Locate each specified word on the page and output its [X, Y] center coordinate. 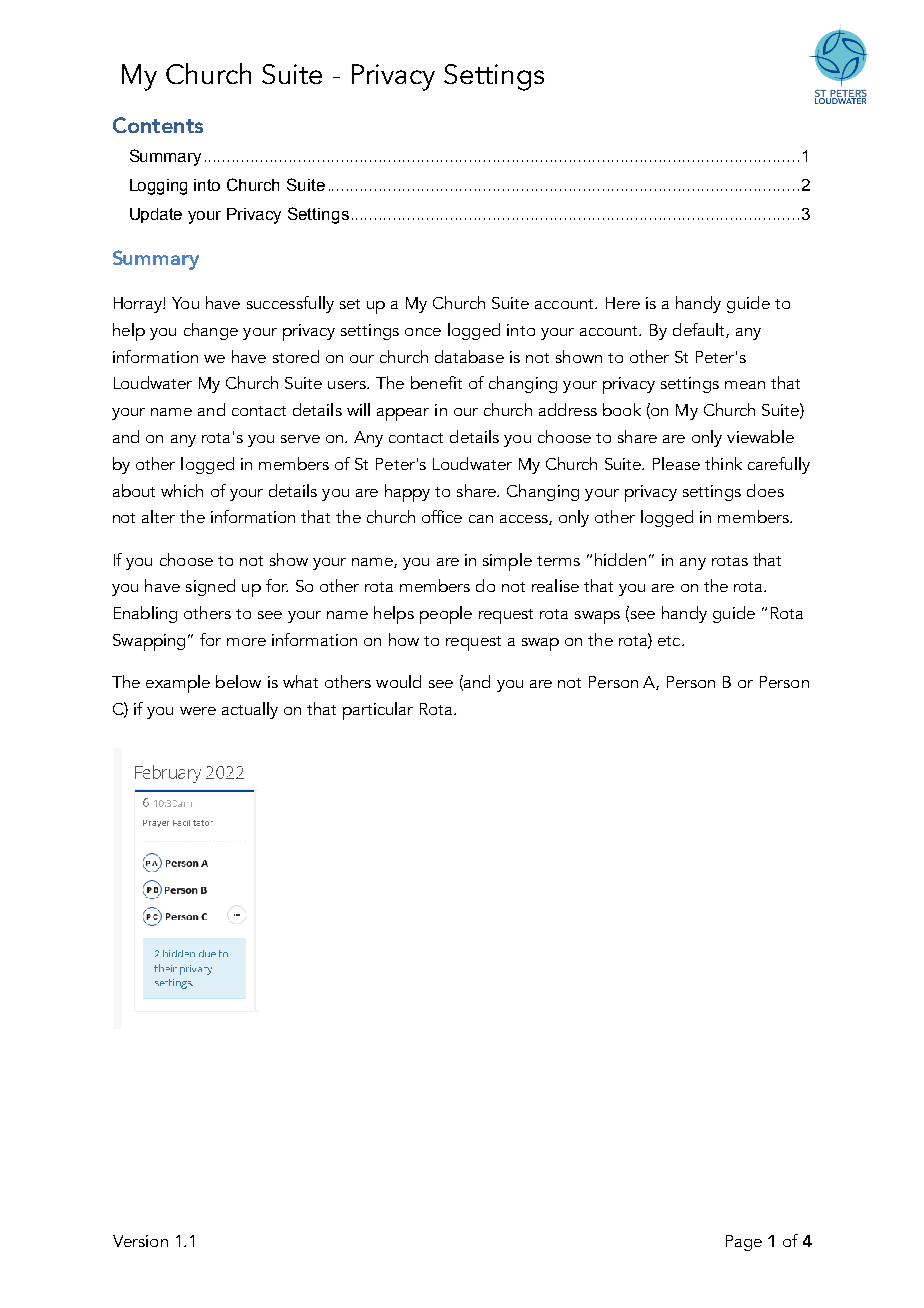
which [182, 490]
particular [378, 711]
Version [140, 1241]
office [442, 516]
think [723, 463]
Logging [158, 187]
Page [744, 1243]
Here [623, 303]
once [423, 332]
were [198, 711]
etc [670, 641]
